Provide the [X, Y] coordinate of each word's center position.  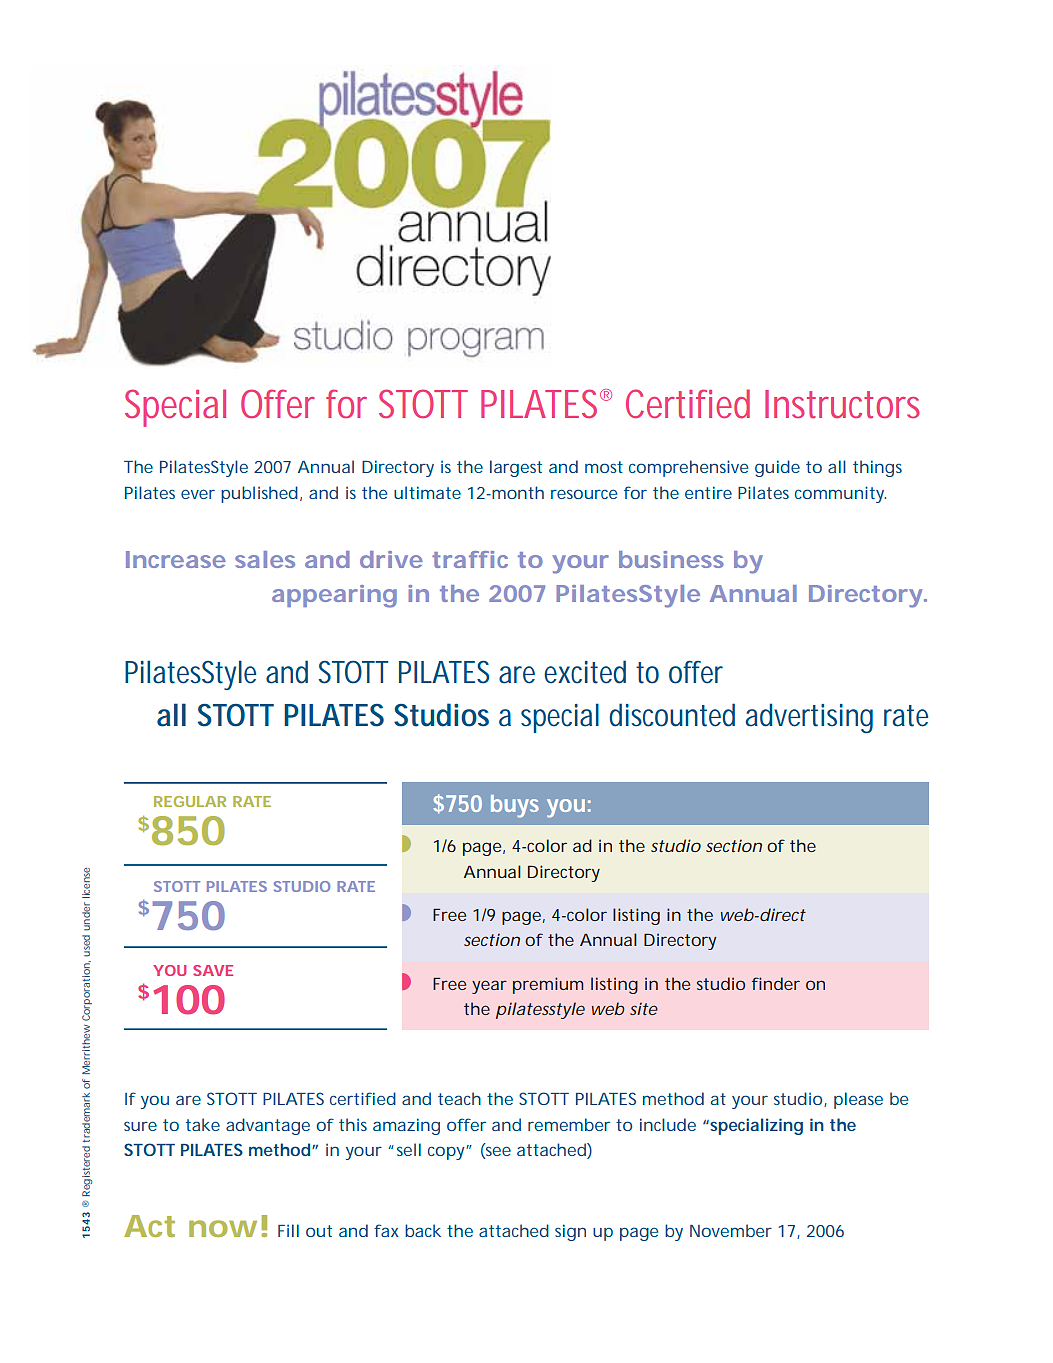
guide [777, 468]
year [489, 987]
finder [776, 983]
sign [570, 1232]
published [259, 494]
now [223, 1228]
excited [585, 672]
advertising [809, 718]
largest [516, 468]
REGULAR [190, 801]
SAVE [213, 970]
